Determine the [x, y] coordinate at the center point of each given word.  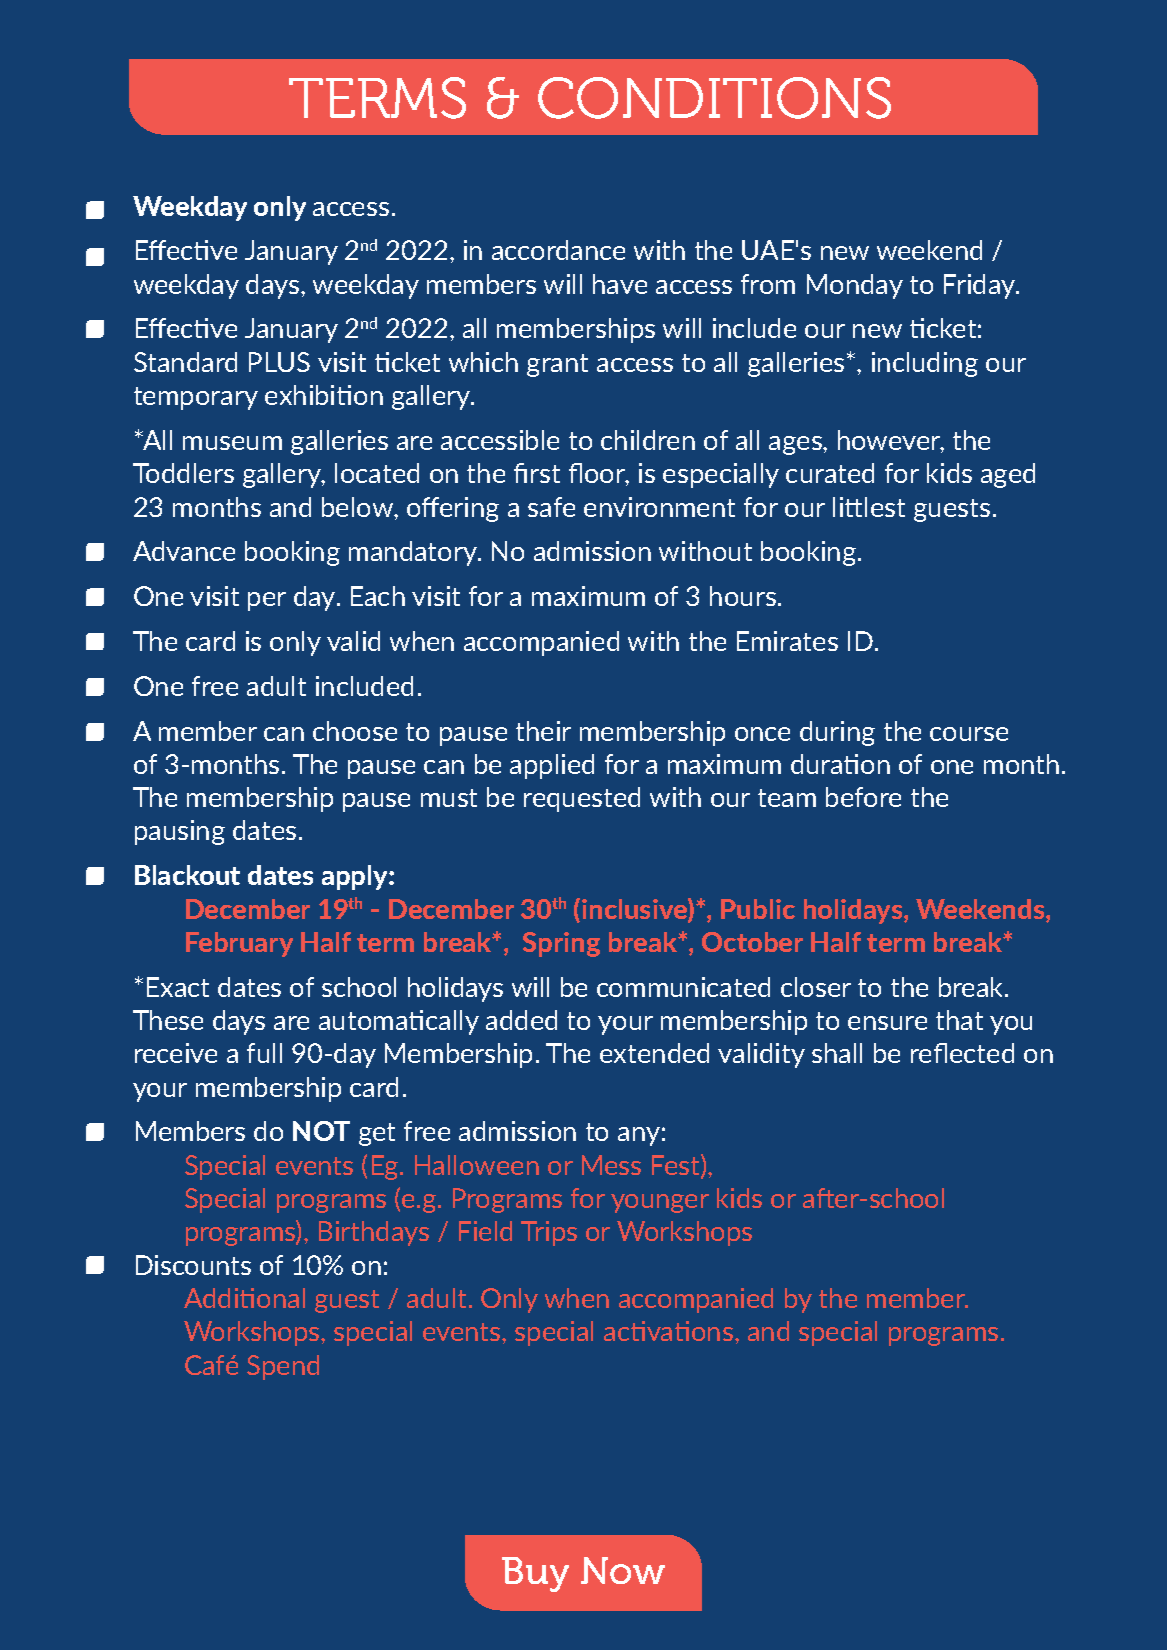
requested [582, 799]
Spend [283, 1367]
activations [668, 1331]
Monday [855, 286]
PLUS [279, 362]
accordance [558, 250]
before [863, 797]
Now [623, 1570]
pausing [180, 832]
